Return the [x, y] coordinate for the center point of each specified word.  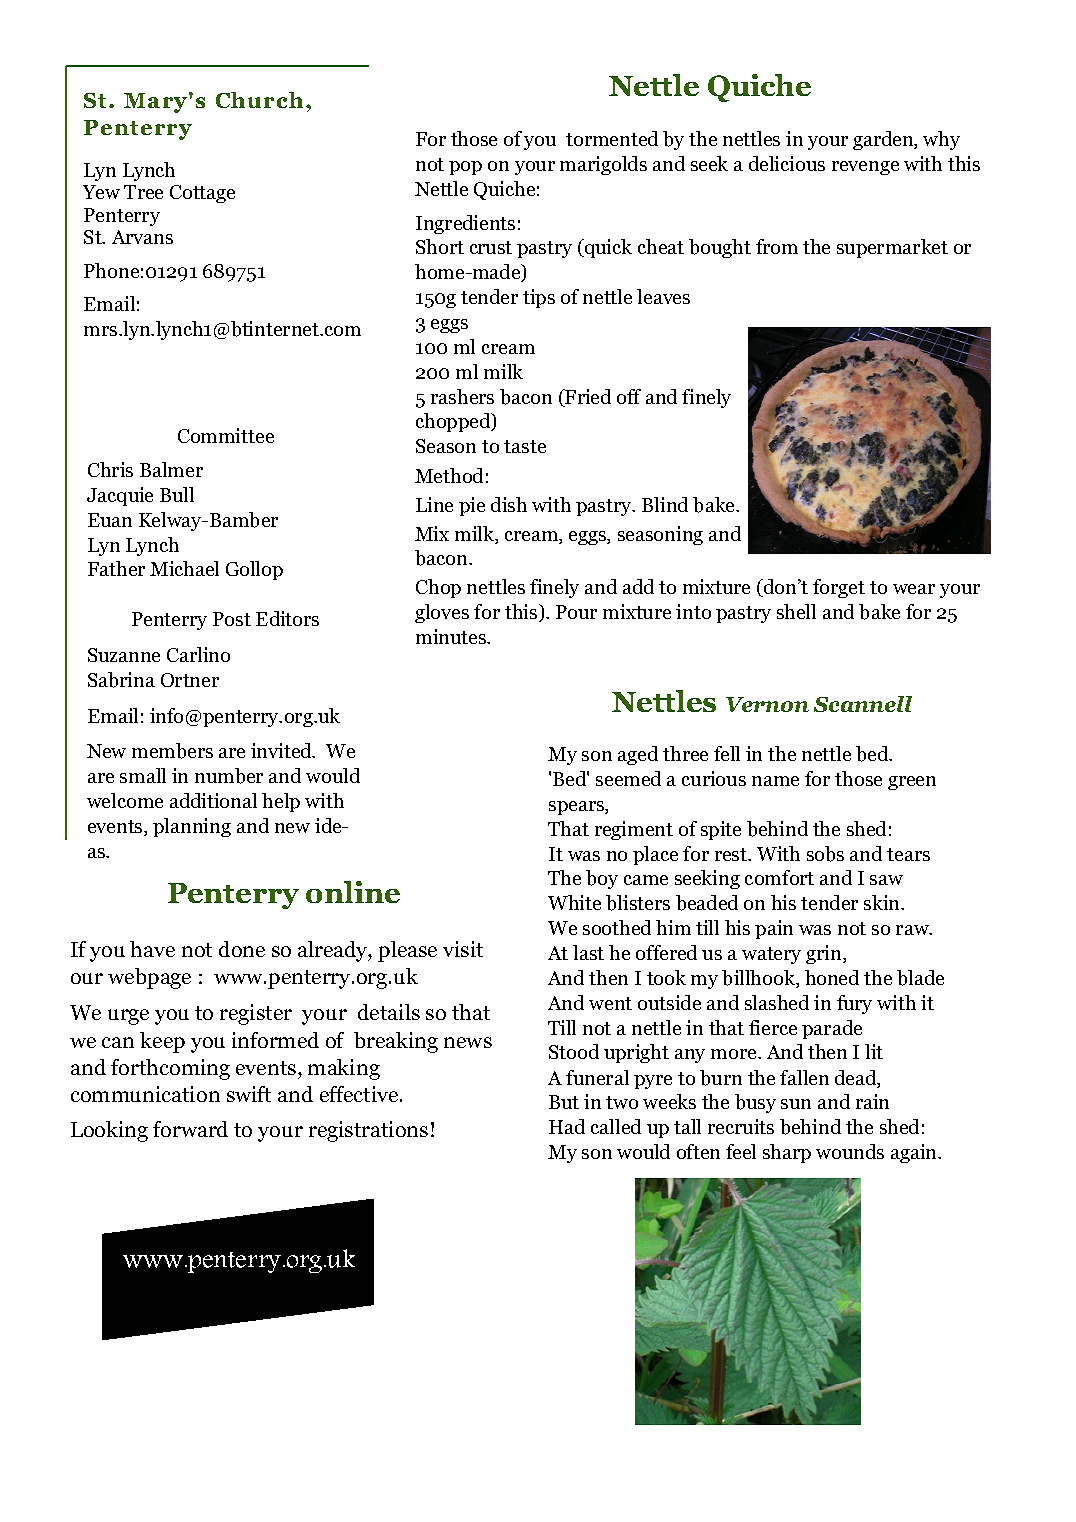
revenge [865, 168]
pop [465, 168]
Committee [226, 435]
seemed [628, 778]
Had [567, 1126]
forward [190, 1129]
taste [525, 446]
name [775, 781]
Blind [665, 504]
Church [259, 100]
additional [213, 800]
